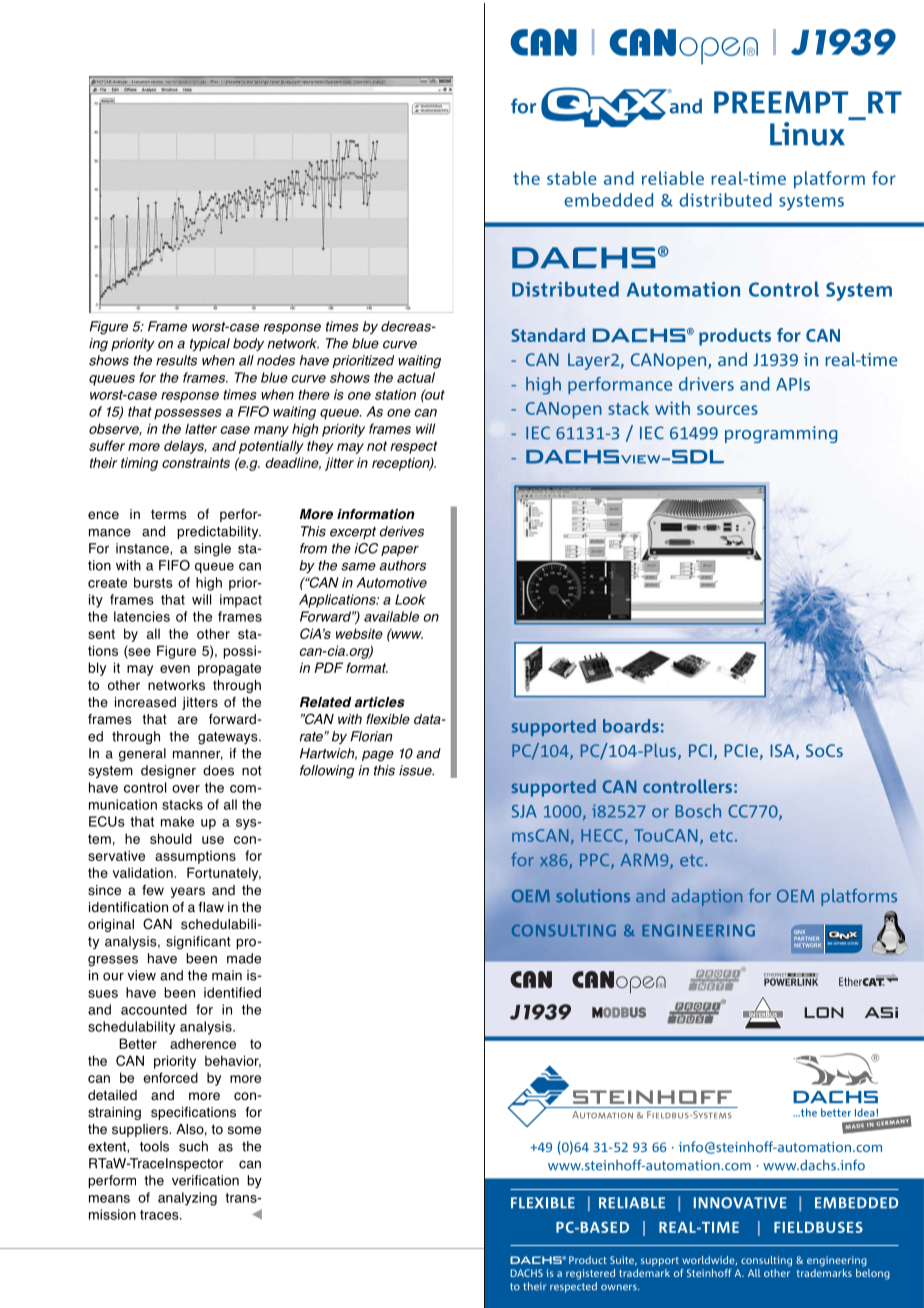 The image size is (924, 1308). I want to click on Linux, so click(807, 134).
